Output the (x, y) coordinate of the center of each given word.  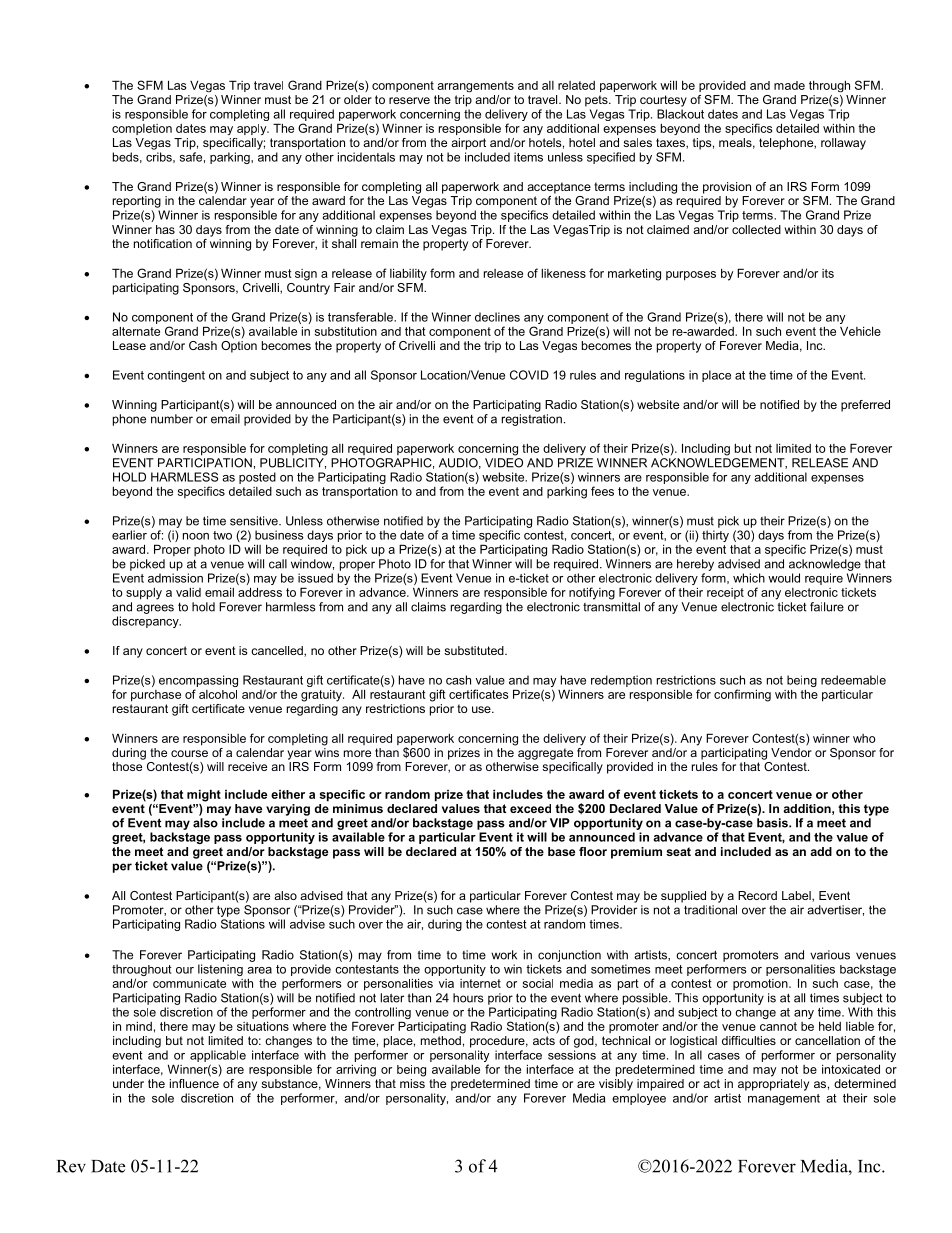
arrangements (475, 86)
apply (253, 129)
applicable (218, 1056)
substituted (475, 650)
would (784, 578)
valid (188, 592)
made (789, 85)
